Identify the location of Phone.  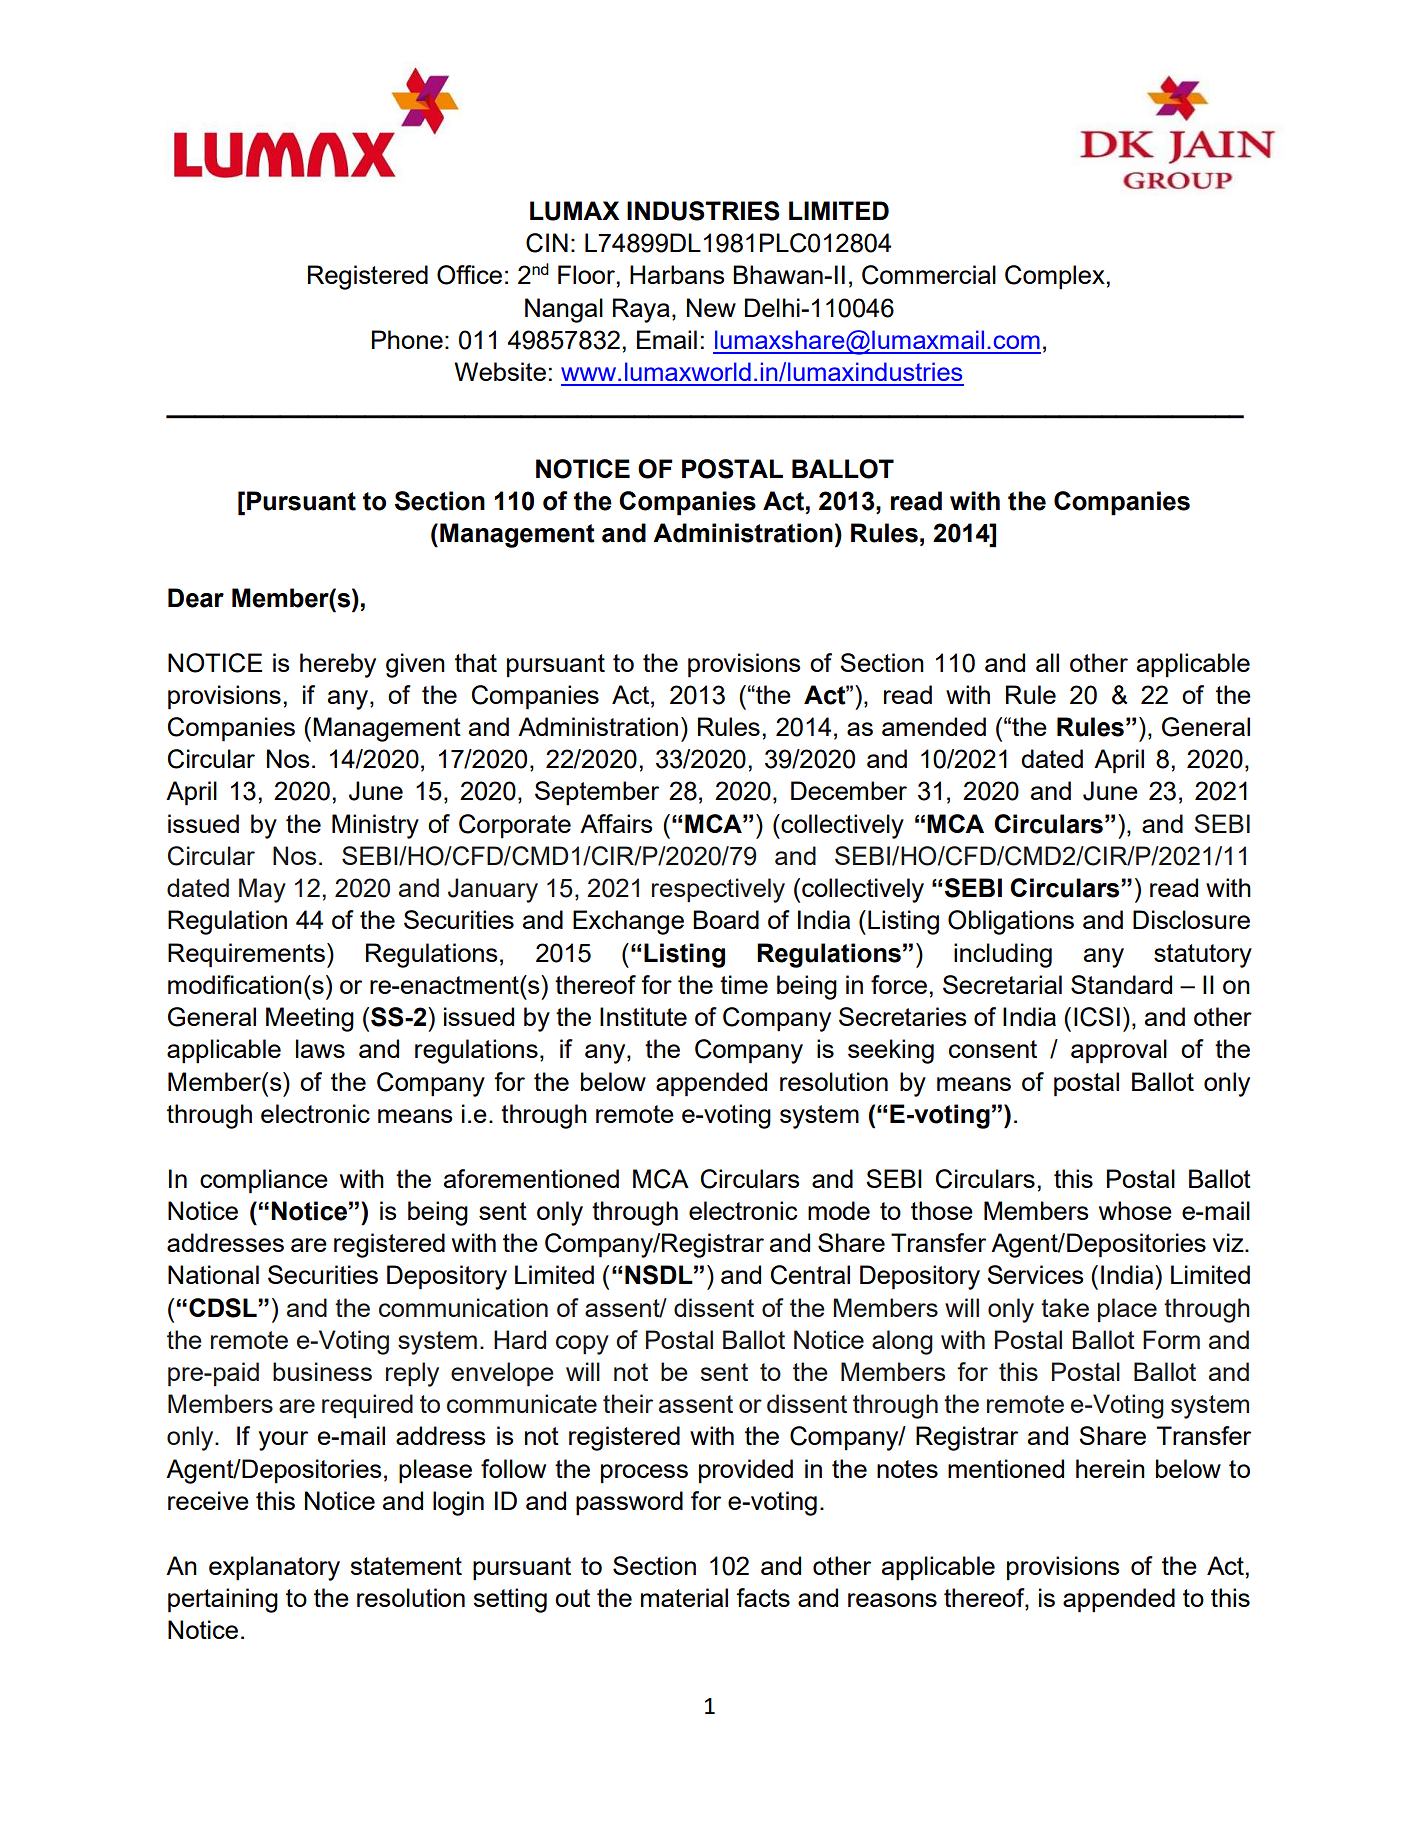
(407, 339).
